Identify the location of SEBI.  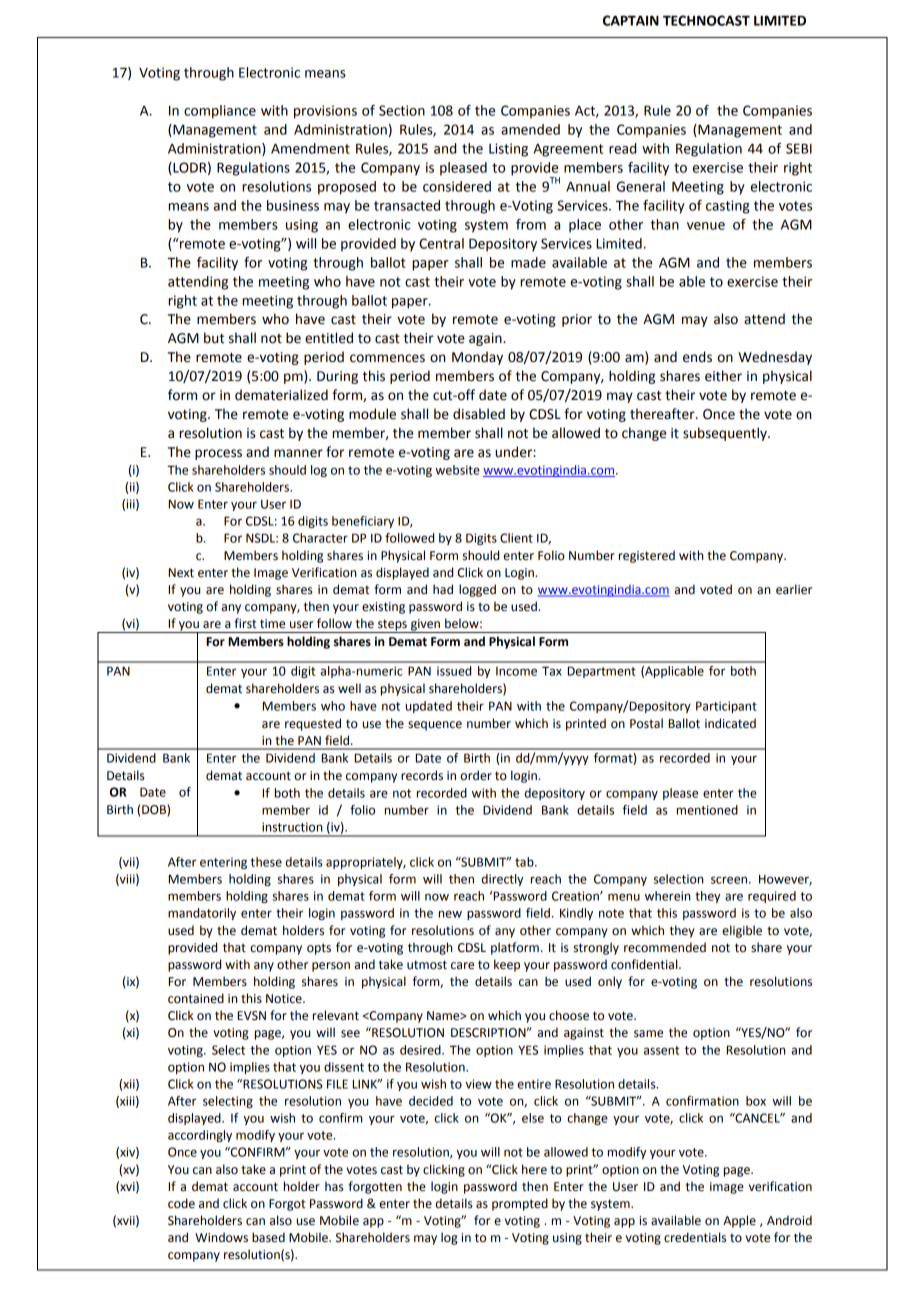
(799, 148).
